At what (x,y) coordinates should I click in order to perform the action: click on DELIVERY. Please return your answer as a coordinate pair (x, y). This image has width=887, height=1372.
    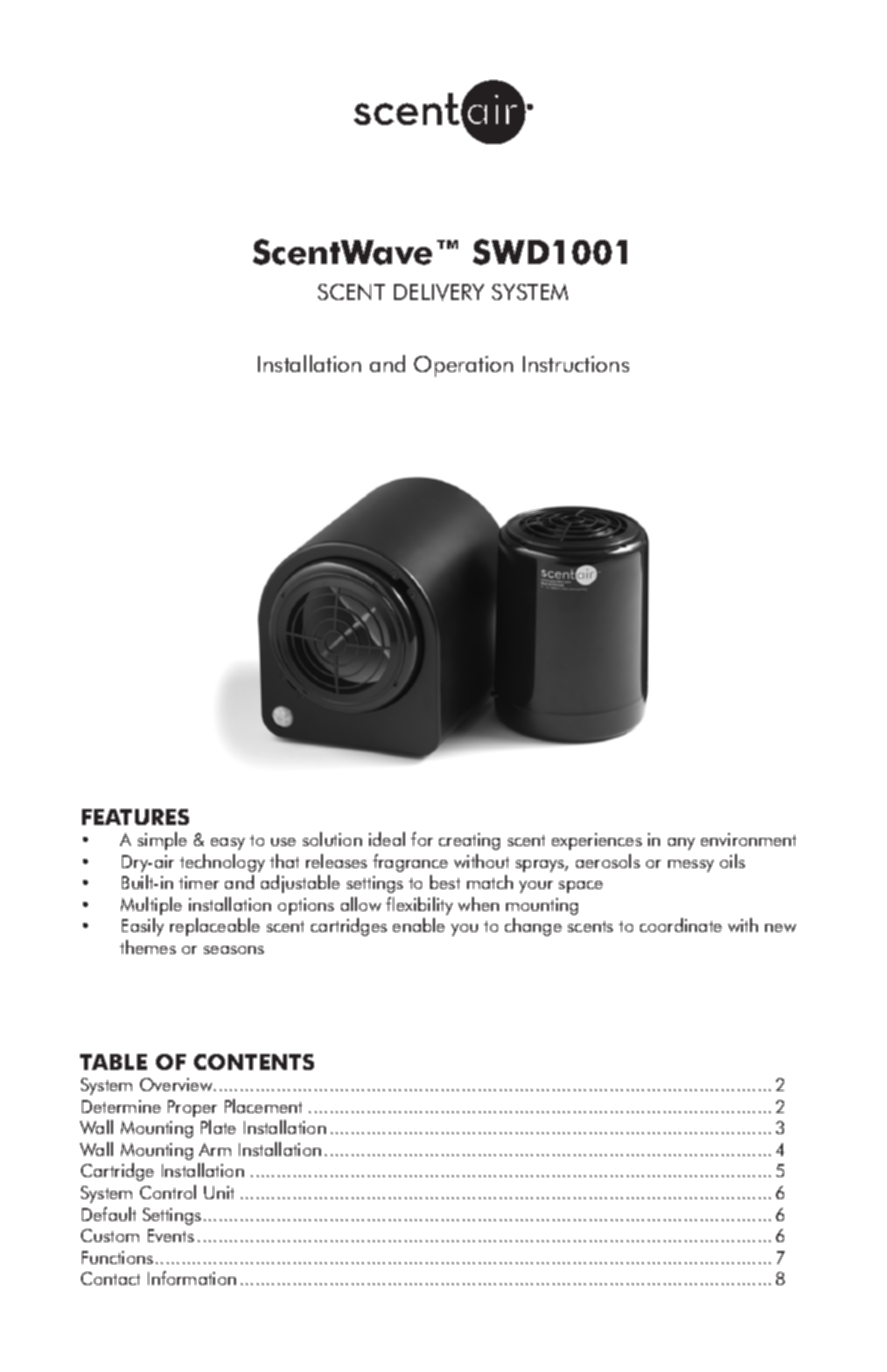
    Looking at the image, I should click on (439, 292).
